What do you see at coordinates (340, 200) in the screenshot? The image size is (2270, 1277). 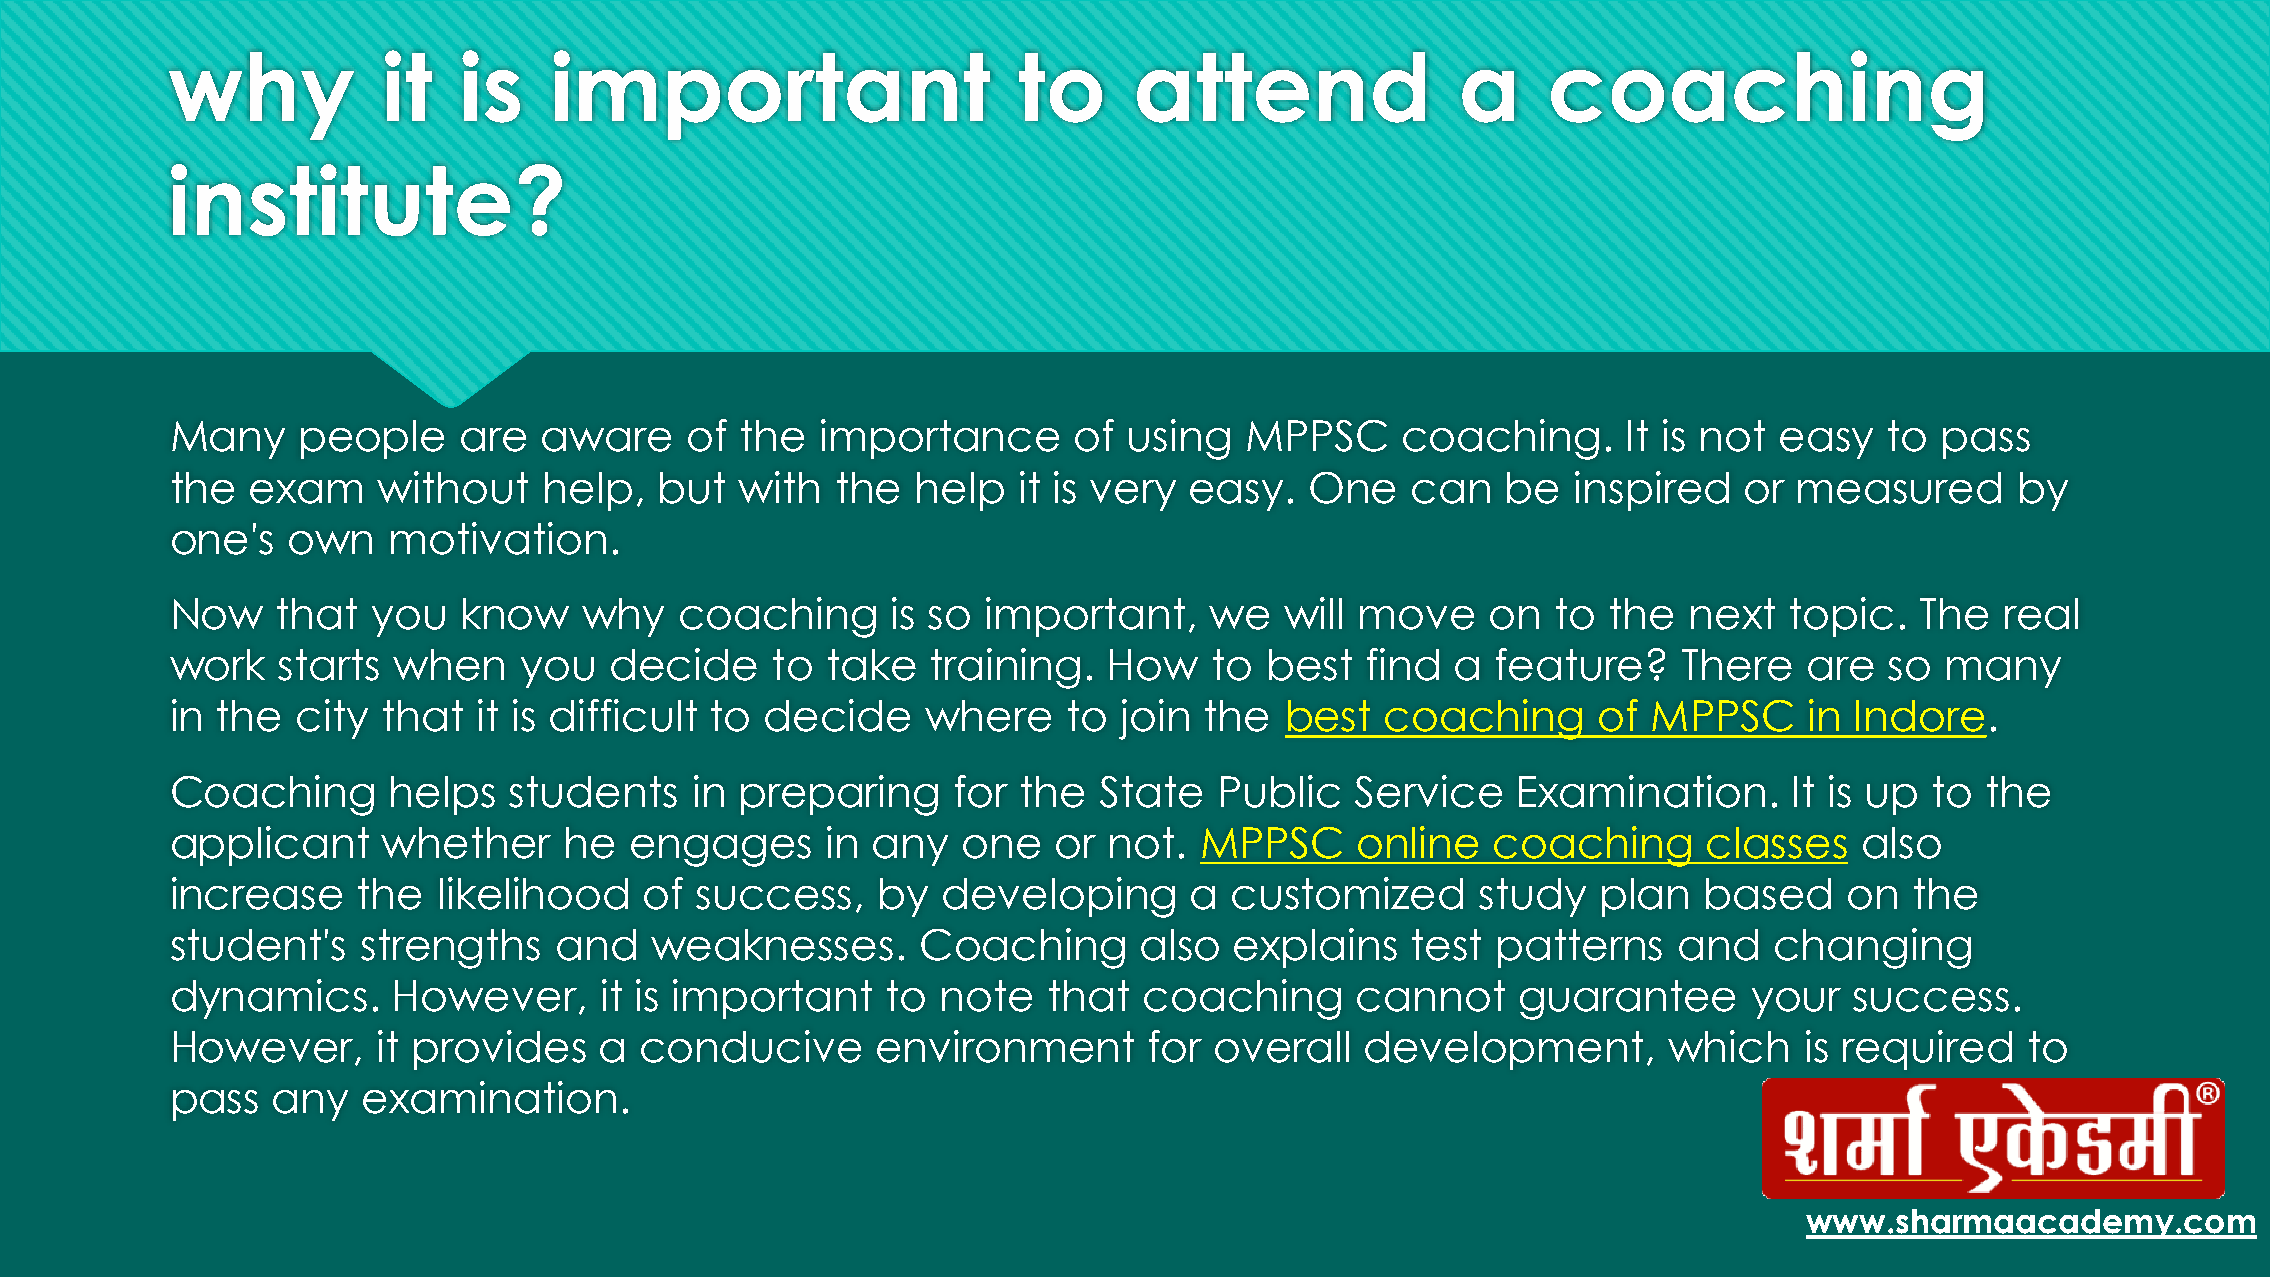 I see `institute` at bounding box center [340, 200].
